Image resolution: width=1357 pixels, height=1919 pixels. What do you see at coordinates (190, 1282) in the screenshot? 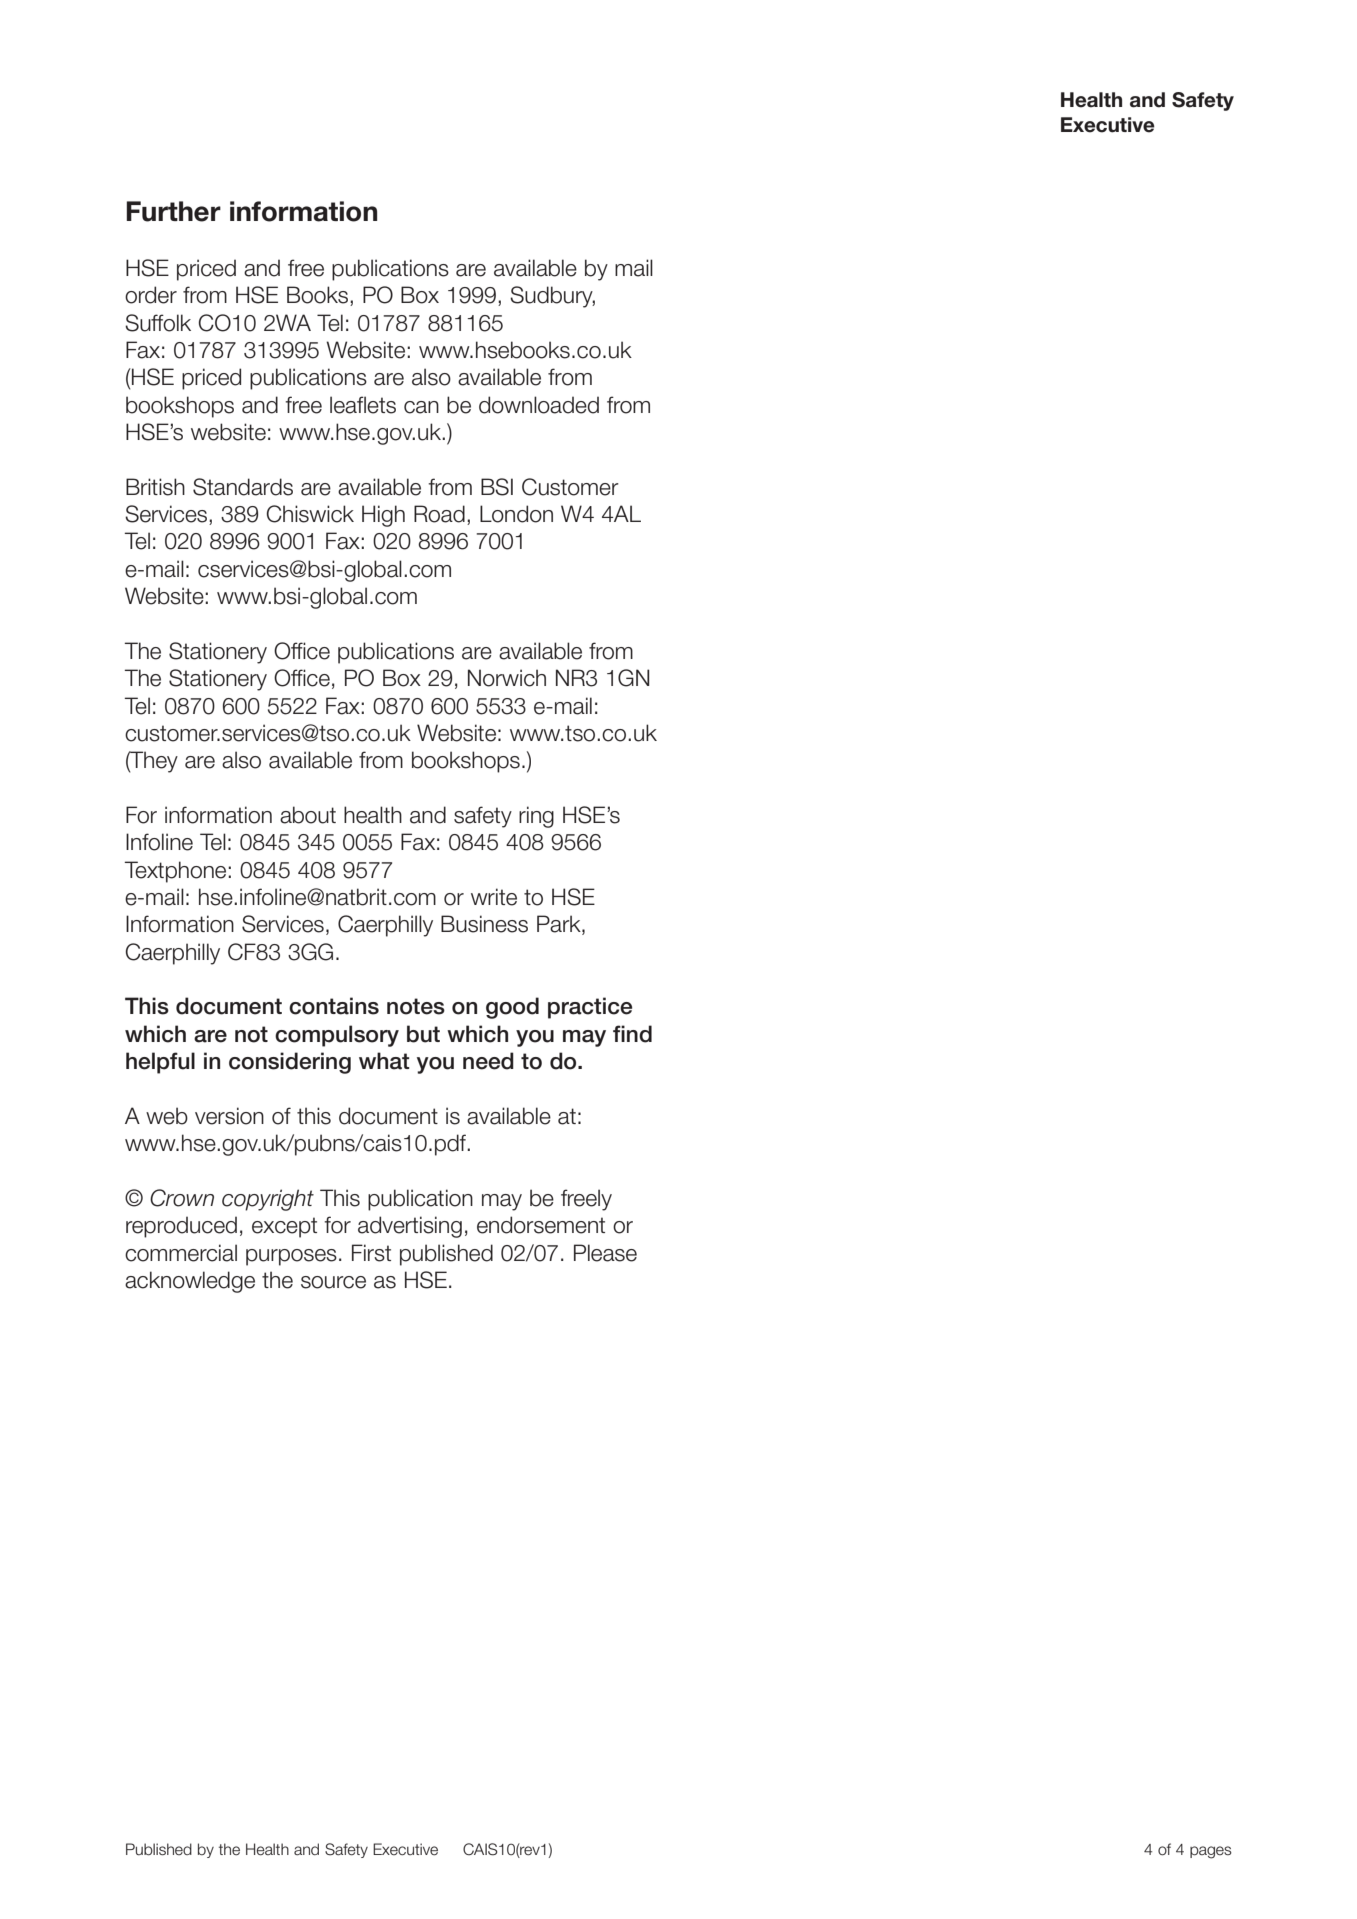
I see `acknowledge` at bounding box center [190, 1282].
